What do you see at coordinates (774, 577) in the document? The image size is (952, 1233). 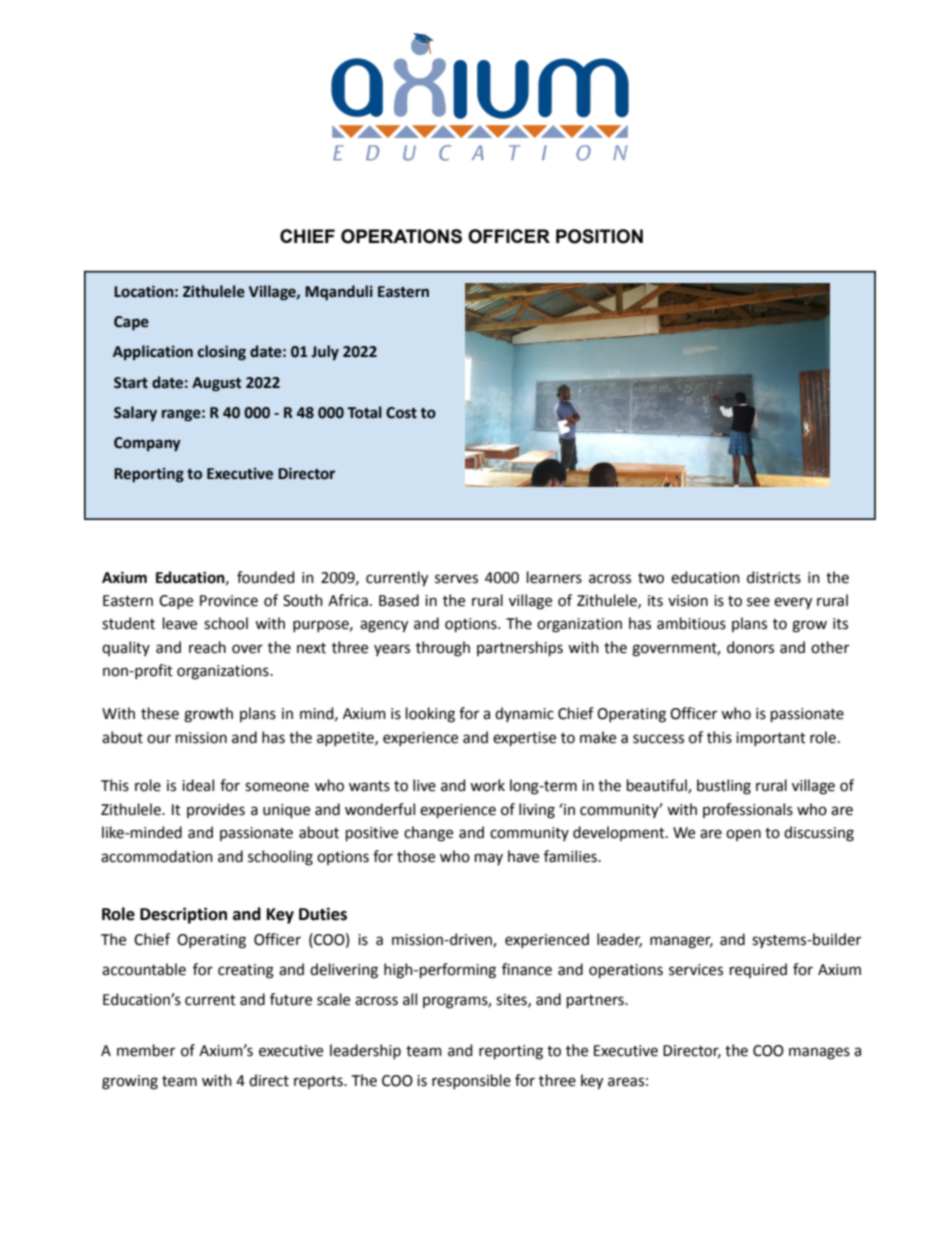 I see `districts` at bounding box center [774, 577].
